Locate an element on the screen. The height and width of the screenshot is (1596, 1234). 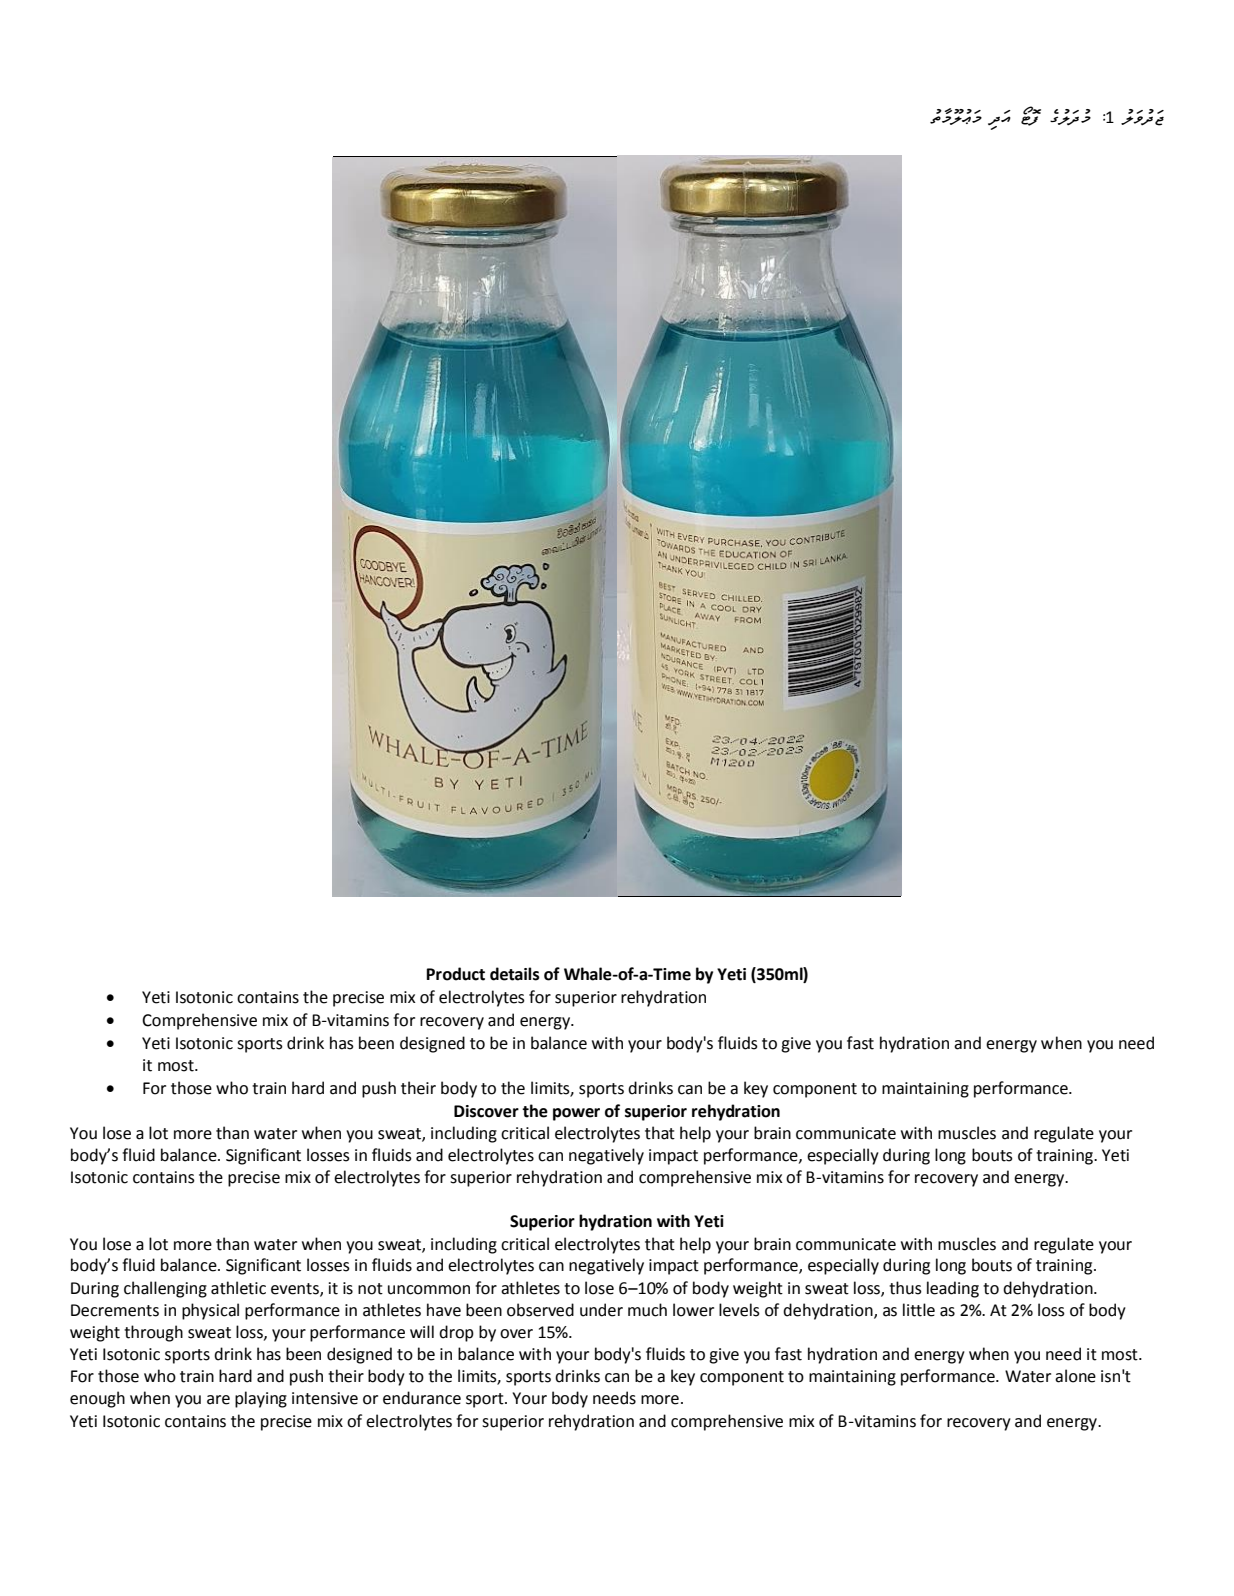
details is located at coordinates (515, 974).
